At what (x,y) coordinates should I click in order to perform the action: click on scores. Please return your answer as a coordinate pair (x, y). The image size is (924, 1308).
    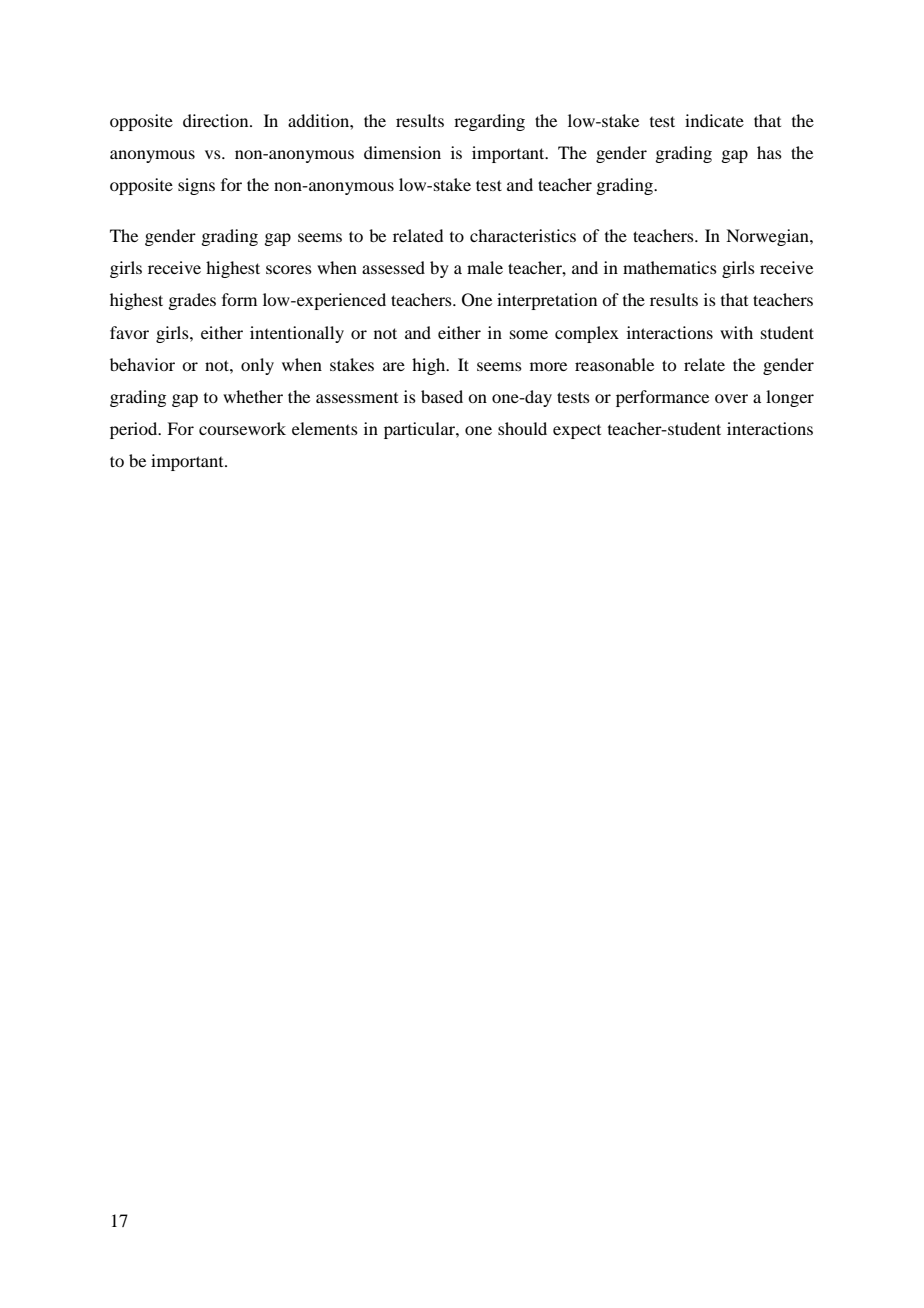
    Looking at the image, I should click on (289, 269).
